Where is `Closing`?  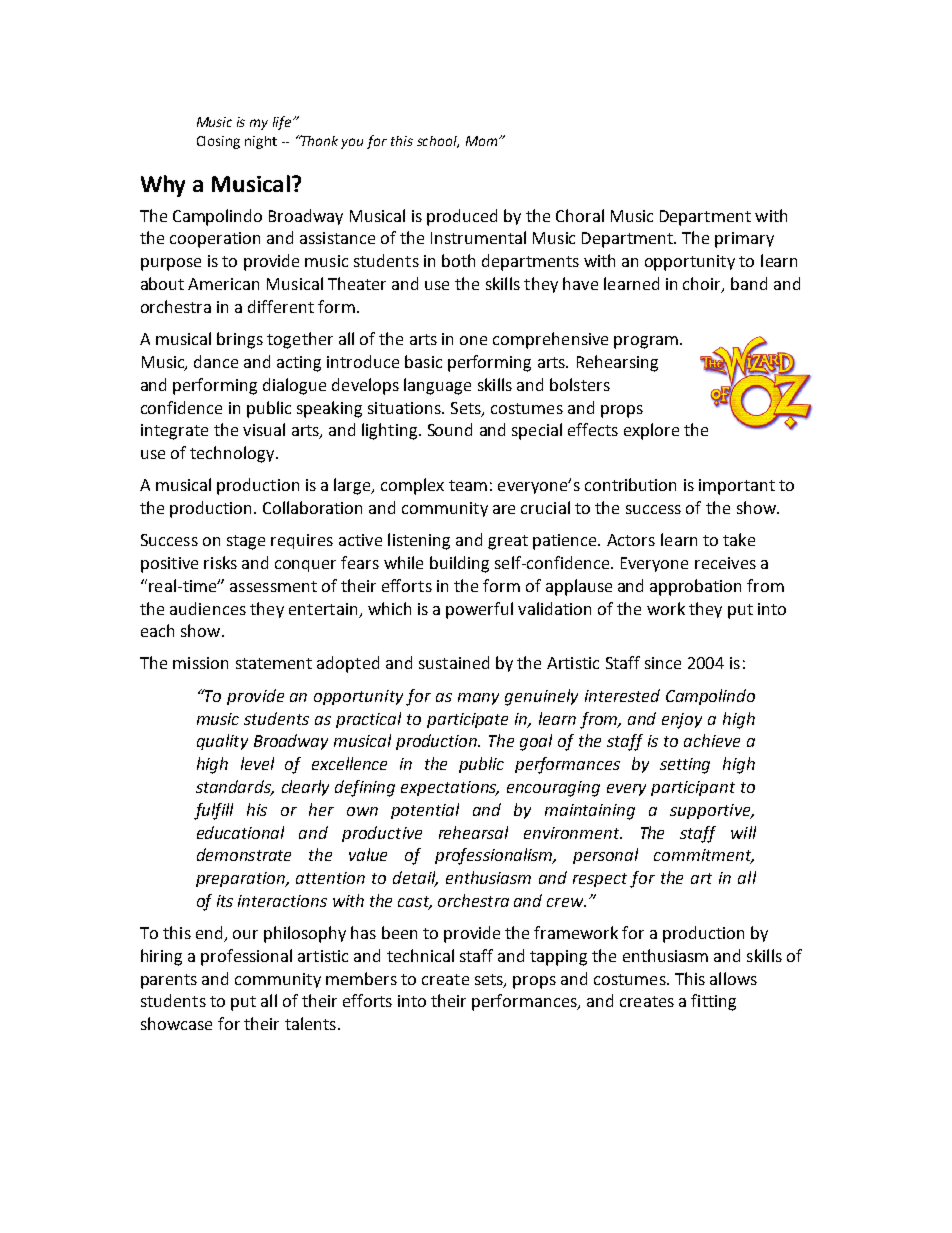 Closing is located at coordinates (218, 142).
